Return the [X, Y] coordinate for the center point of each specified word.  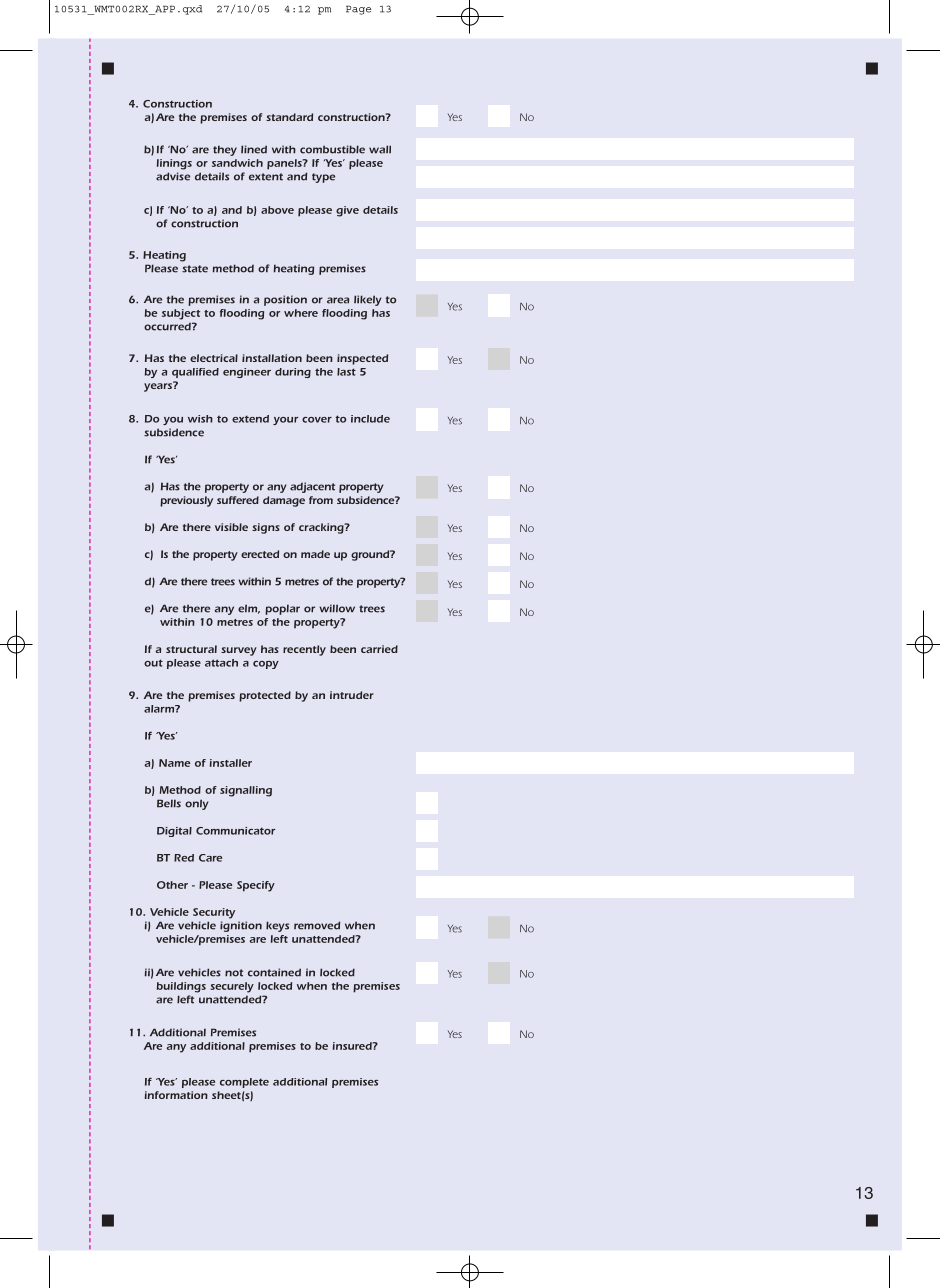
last [346, 372]
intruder [352, 695]
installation [272, 358]
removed [317, 925]
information [176, 1095]
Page [358, 10]
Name [174, 763]
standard [289, 117]
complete [244, 1083]
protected [265, 696]
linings [174, 164]
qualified [195, 373]
